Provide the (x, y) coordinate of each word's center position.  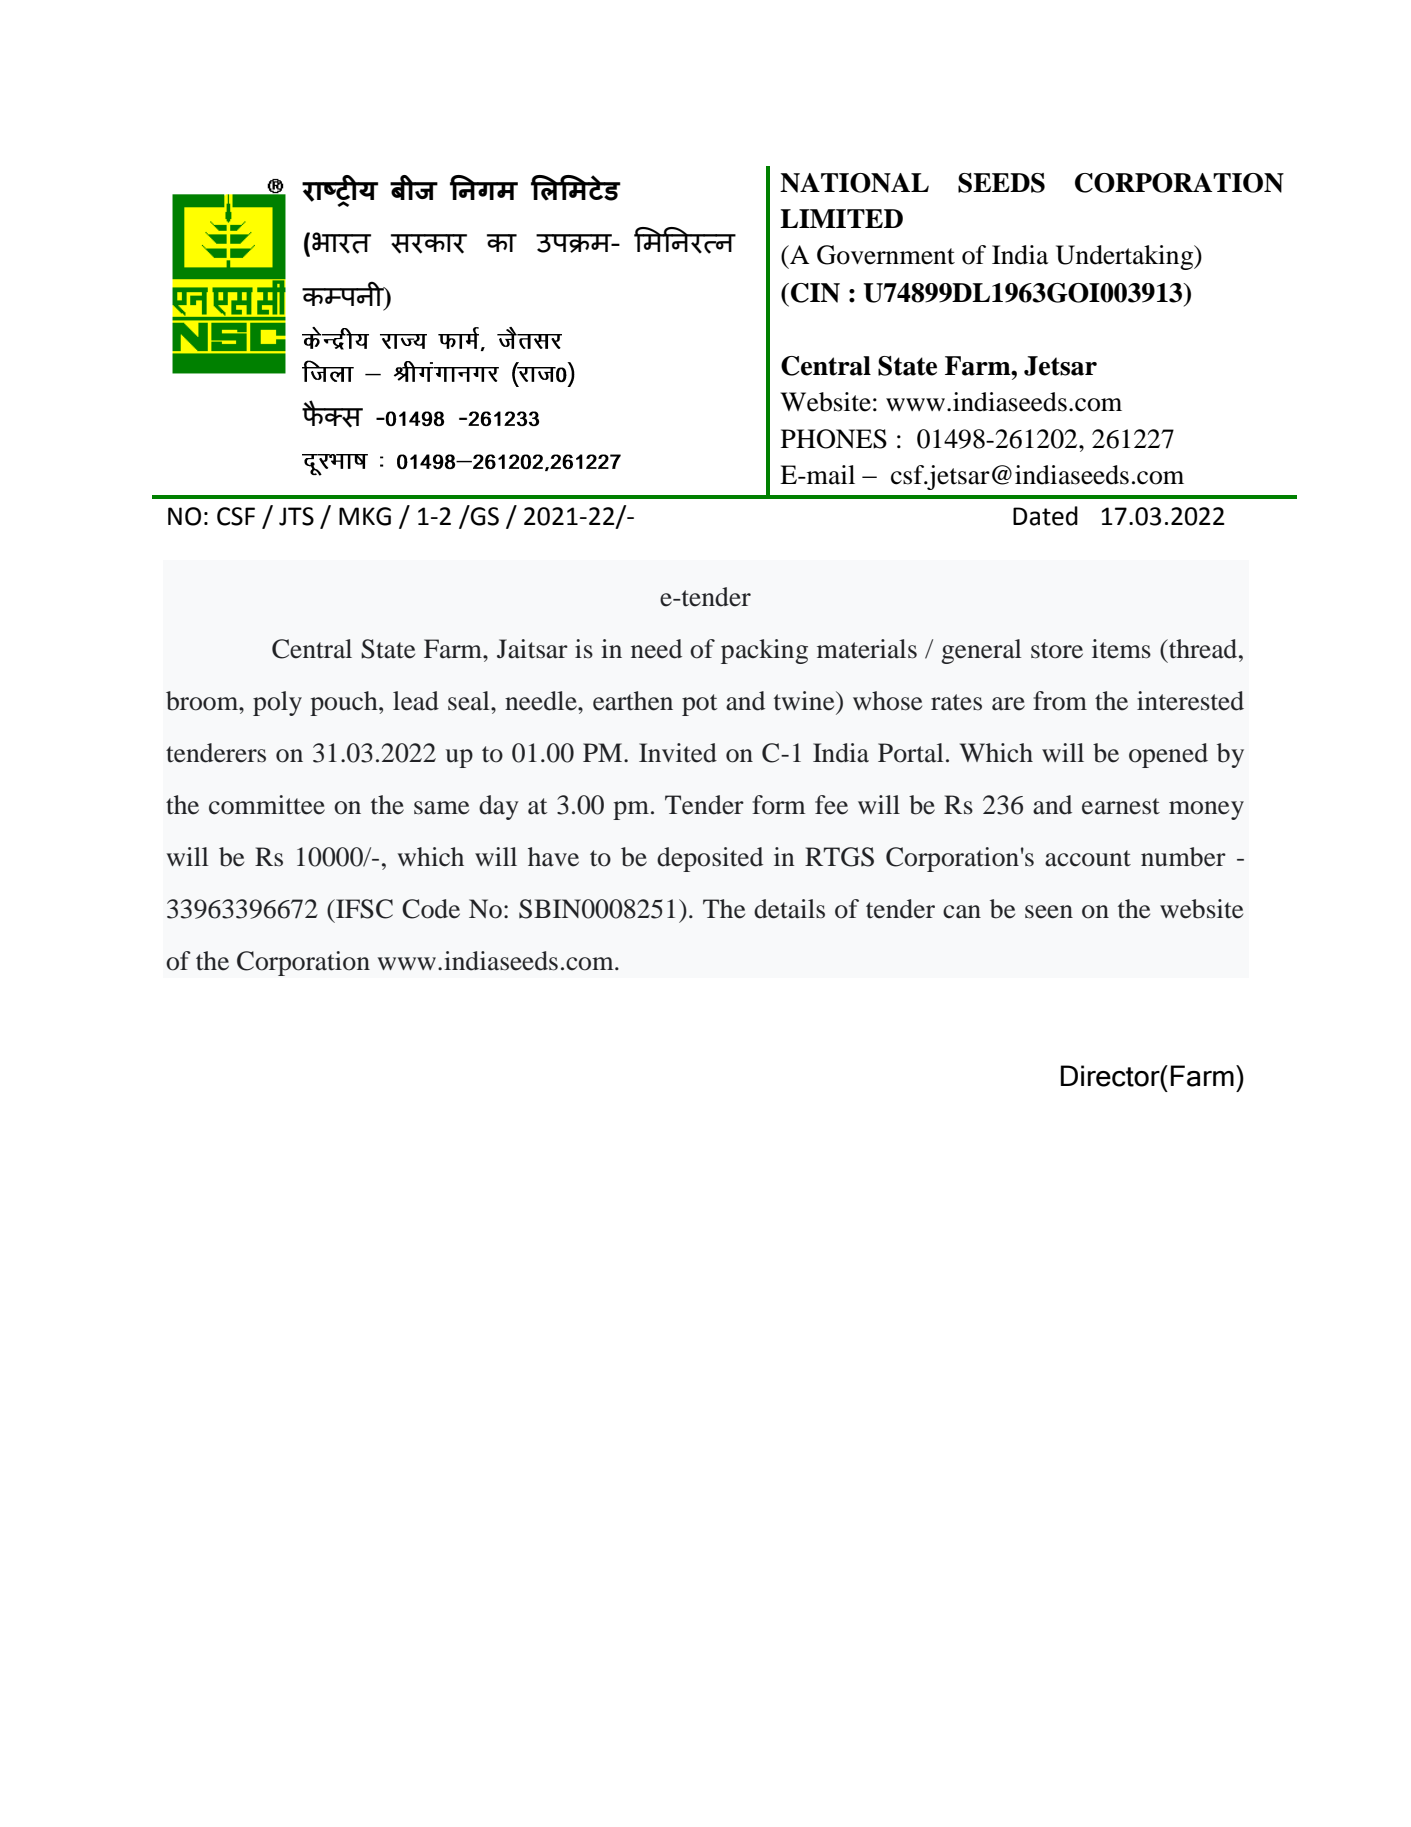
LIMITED (841, 218)
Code (431, 909)
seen (1049, 912)
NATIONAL (854, 183)
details (789, 909)
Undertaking (1126, 257)
